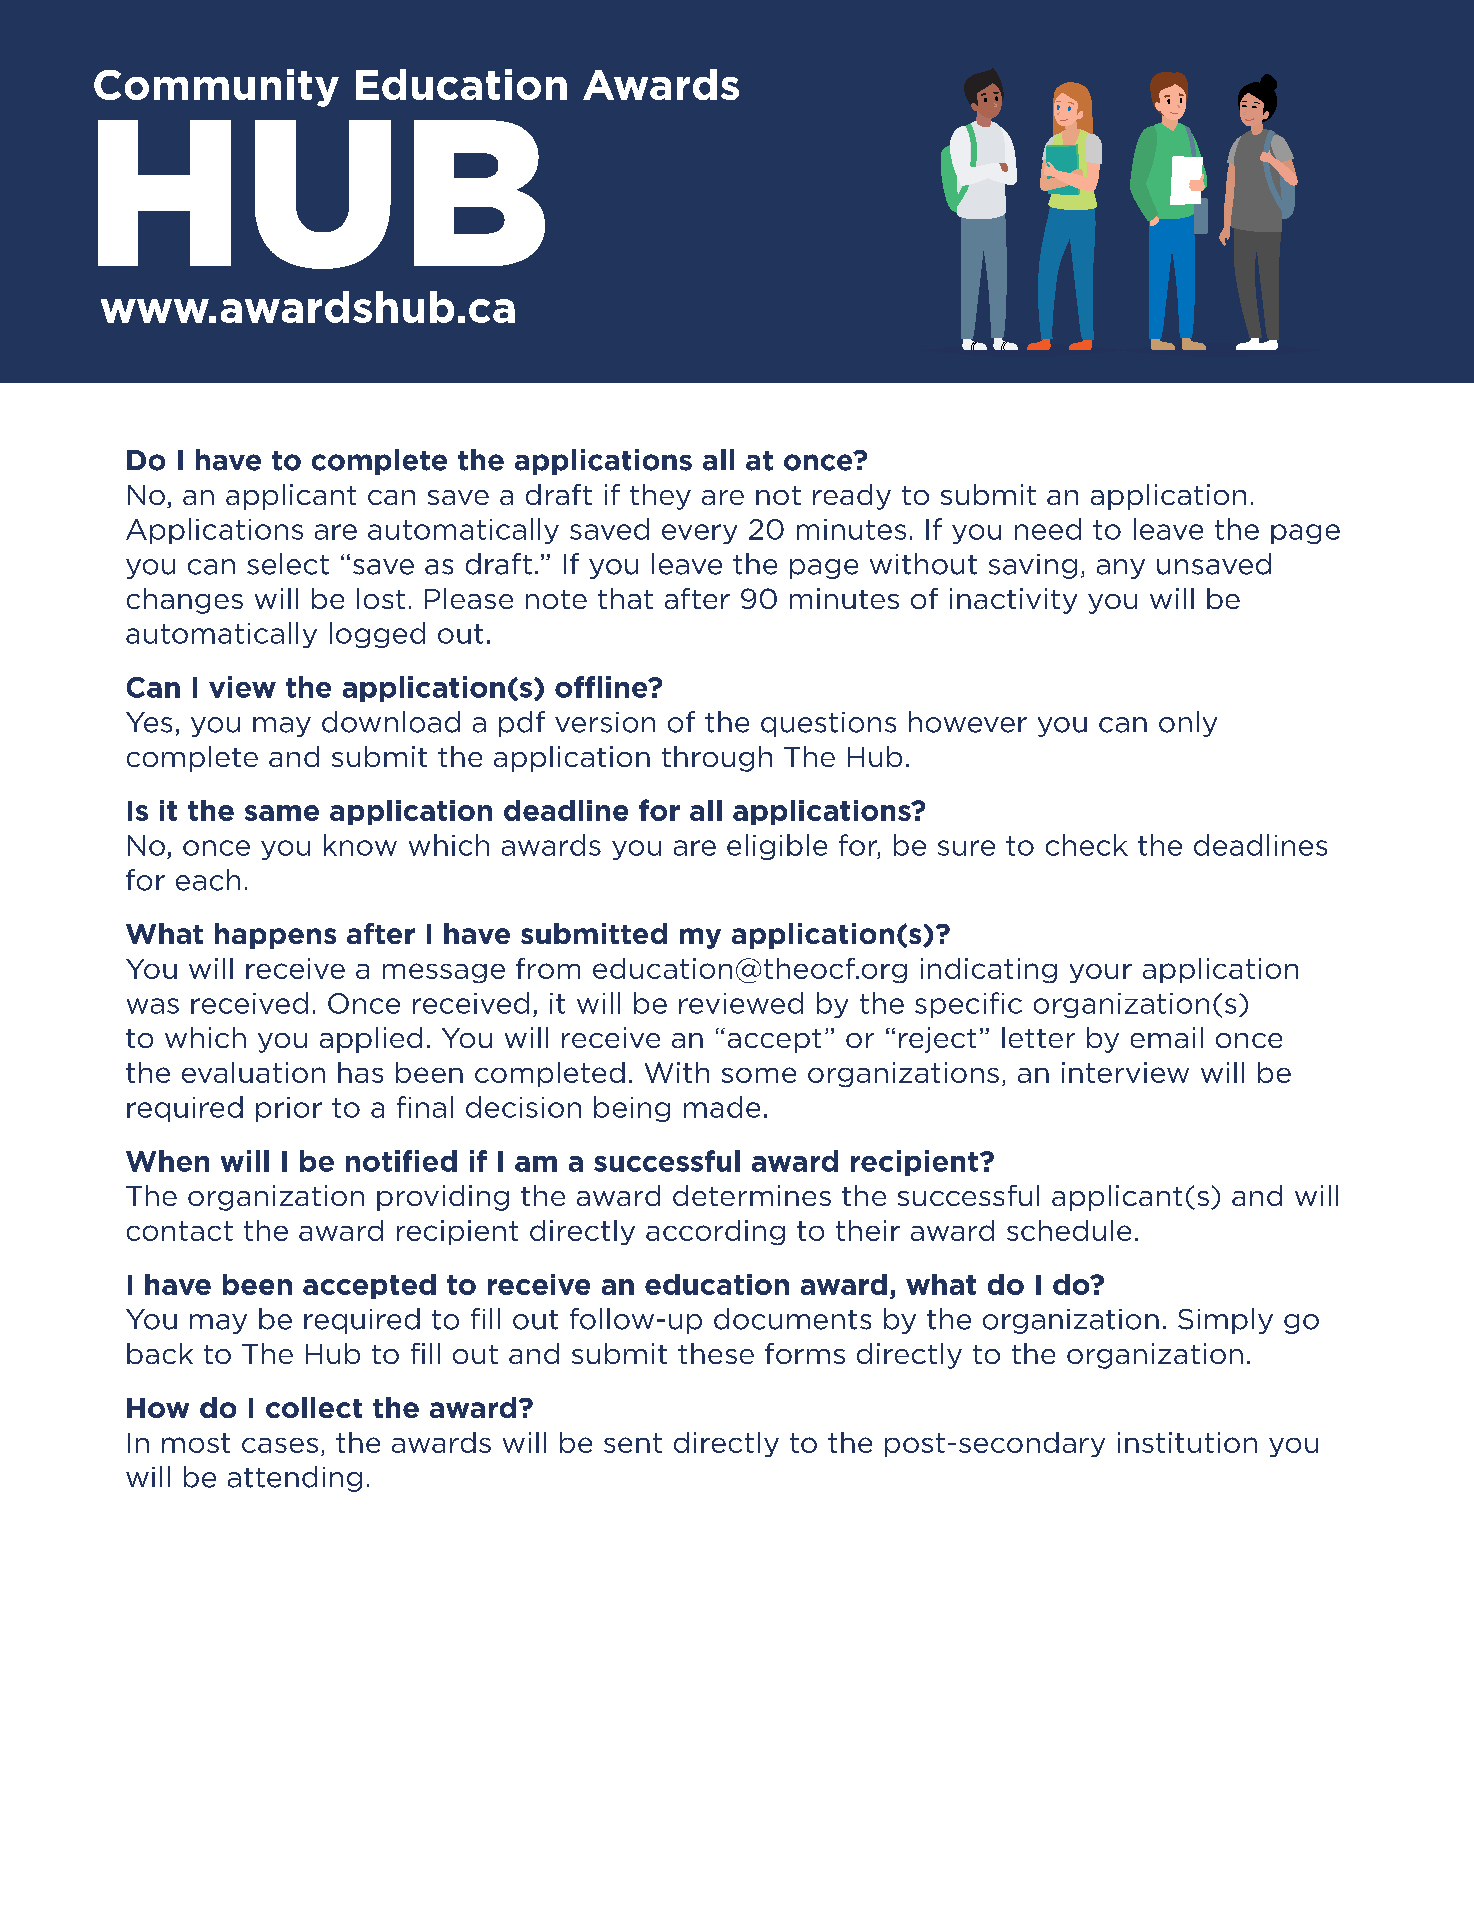 Image resolution: width=1474 pixels, height=1907 pixels. What do you see at coordinates (289, 1109) in the image?
I see `prior` at bounding box center [289, 1109].
